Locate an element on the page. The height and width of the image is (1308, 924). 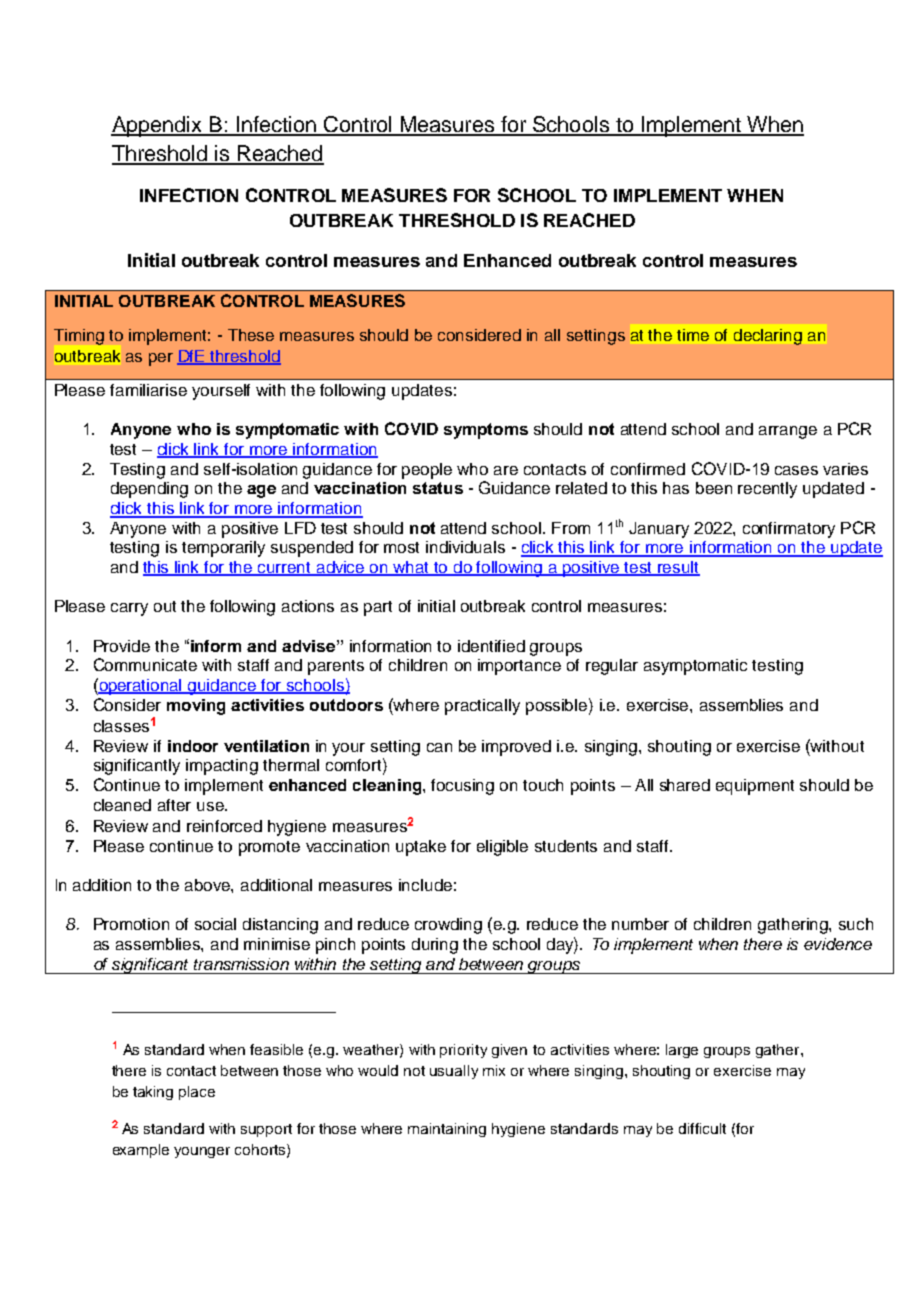
familiarise is located at coordinates (148, 390).
